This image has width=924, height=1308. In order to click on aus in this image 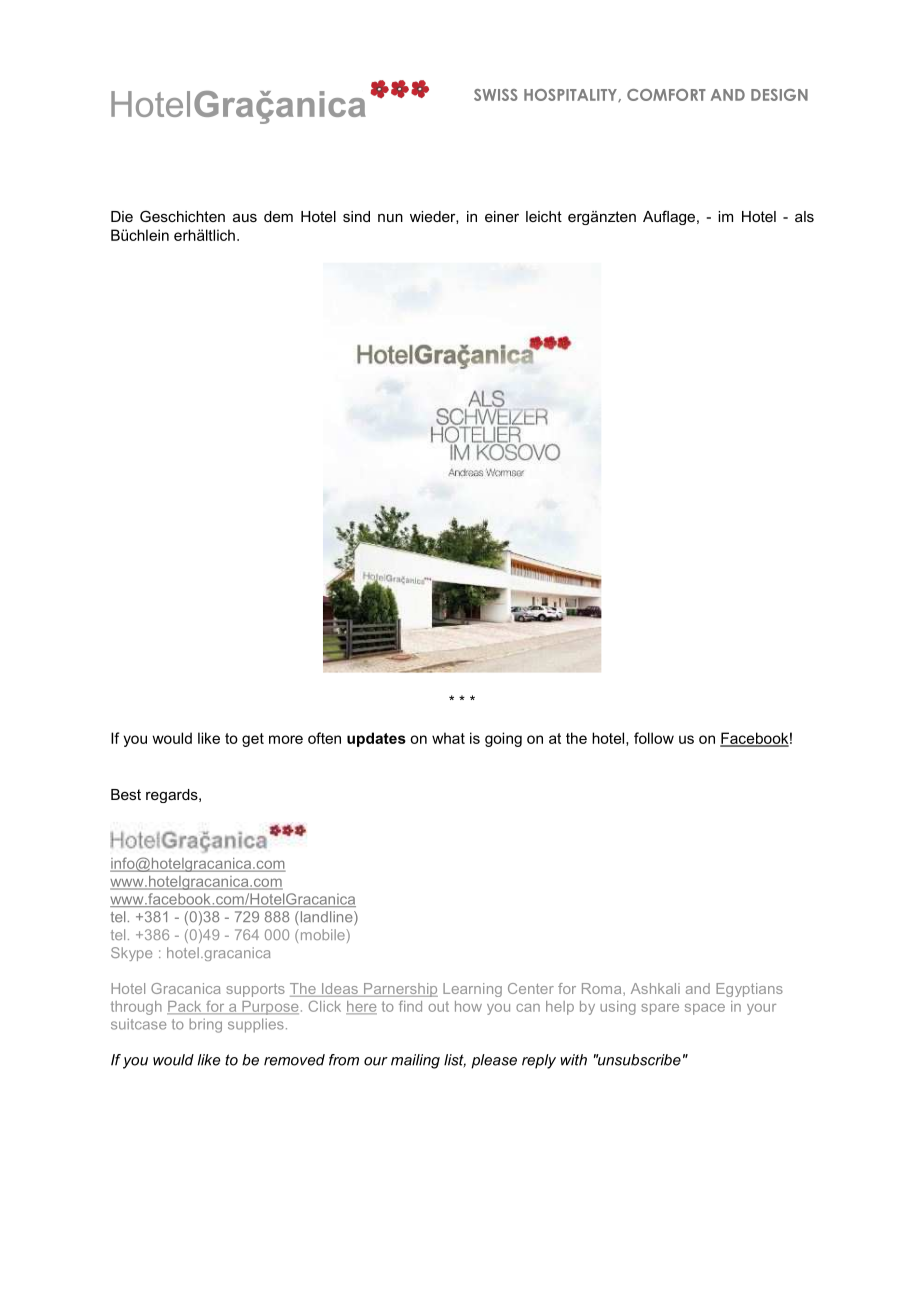, I will do `click(245, 218)`.
